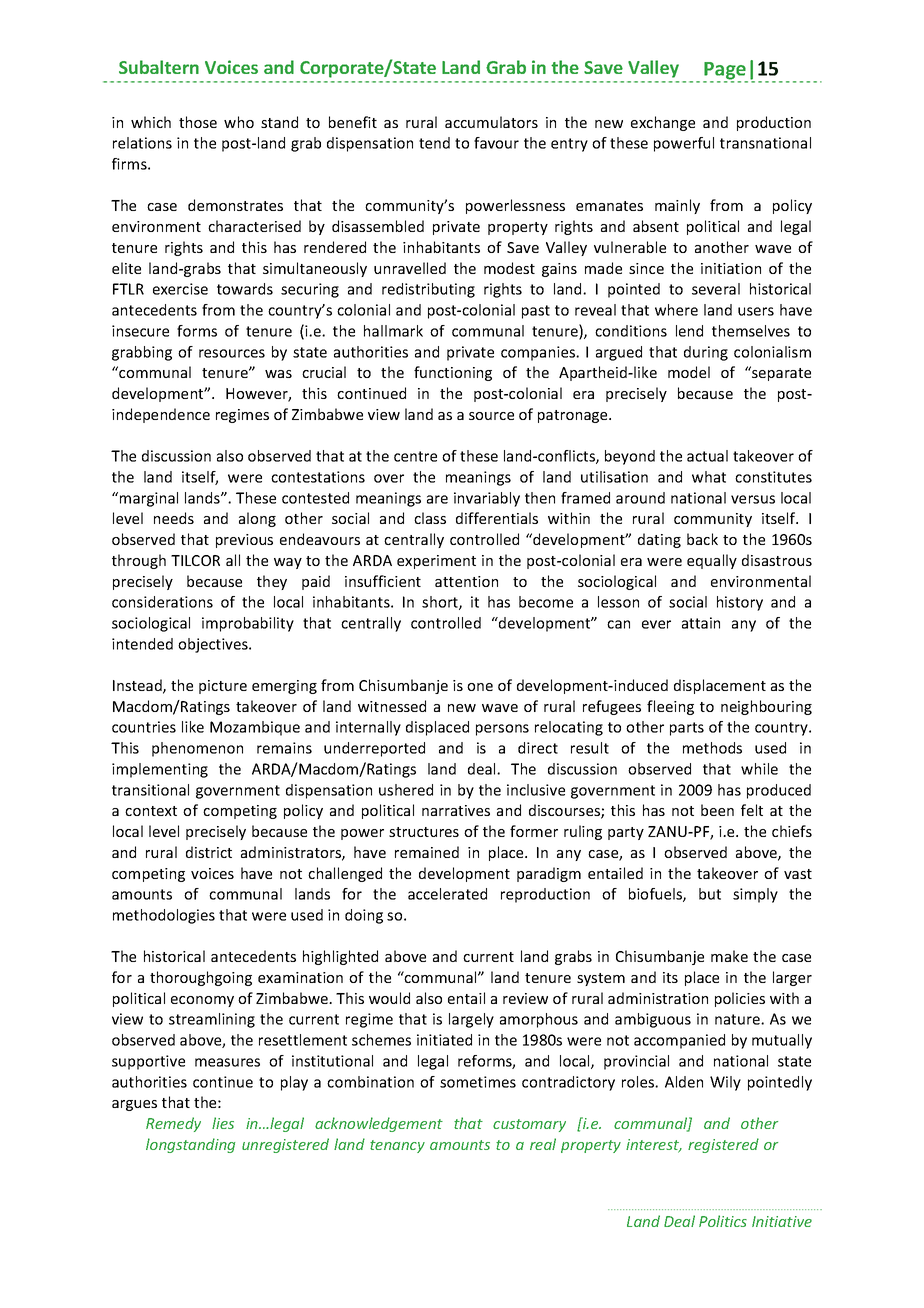 The height and width of the page is (1308, 924). What do you see at coordinates (223, 1123) in the page?
I see `lies` at bounding box center [223, 1123].
